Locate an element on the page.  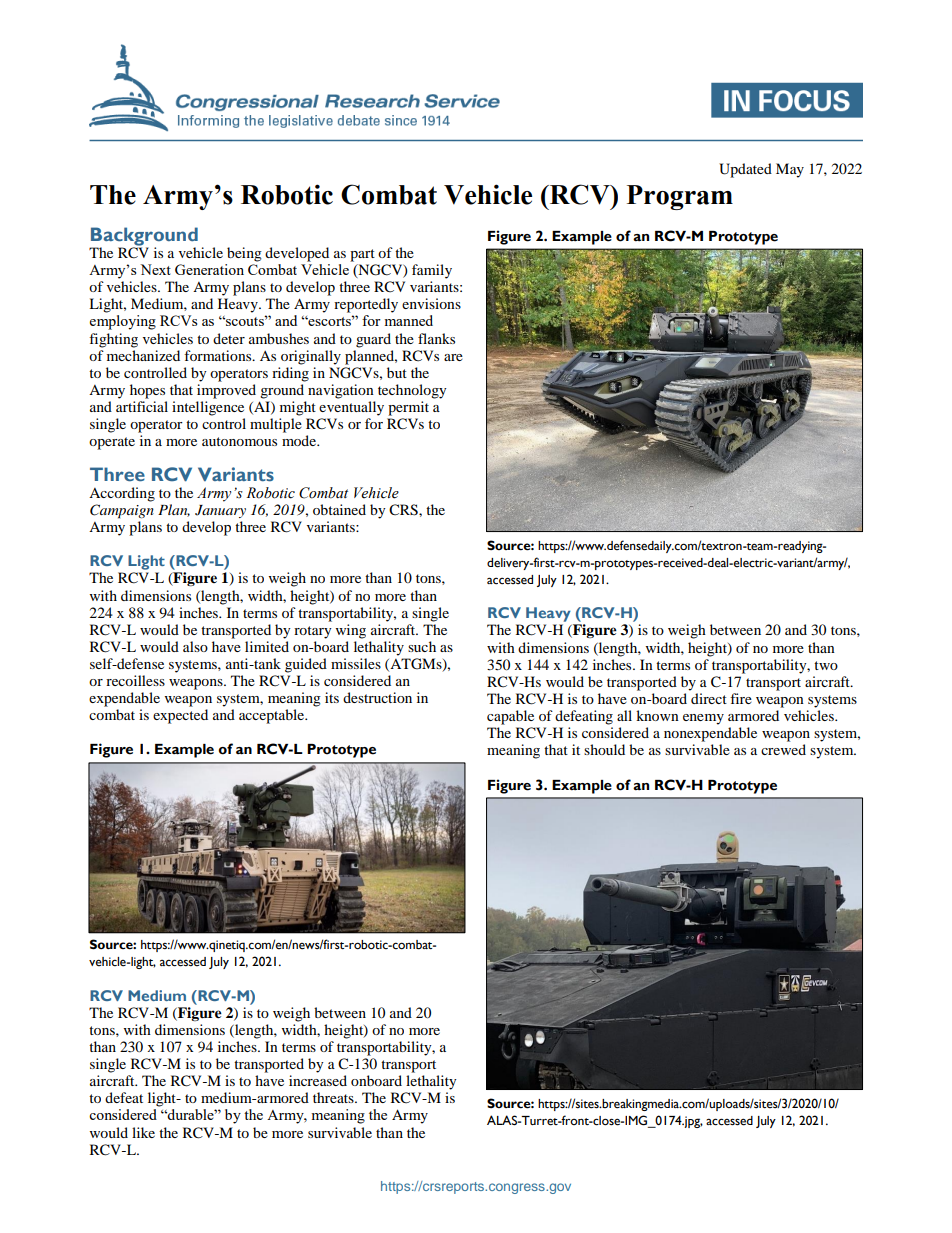
two is located at coordinates (826, 665).
